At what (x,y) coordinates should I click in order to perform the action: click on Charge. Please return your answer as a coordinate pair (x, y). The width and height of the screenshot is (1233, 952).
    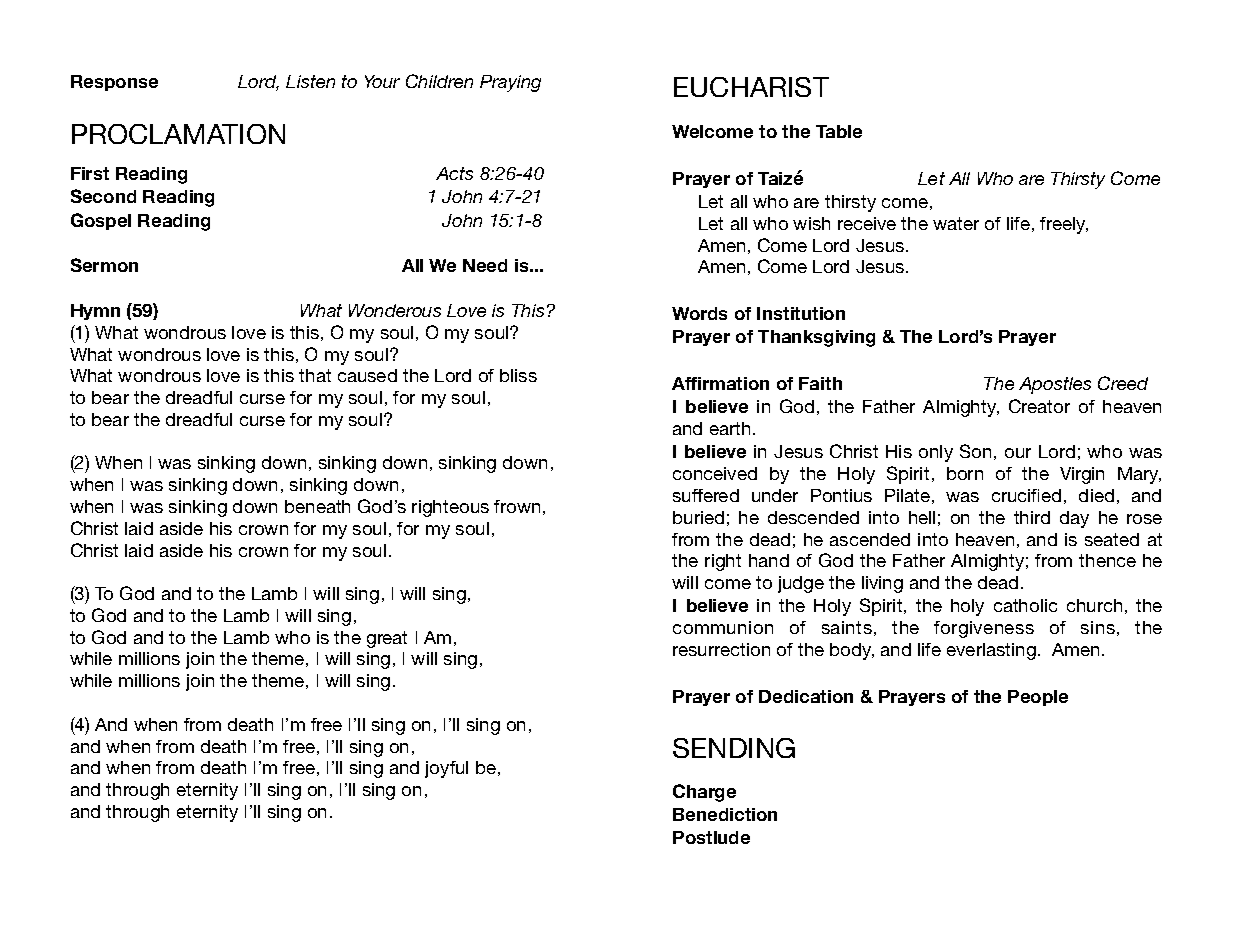
    Looking at the image, I should click on (704, 793).
